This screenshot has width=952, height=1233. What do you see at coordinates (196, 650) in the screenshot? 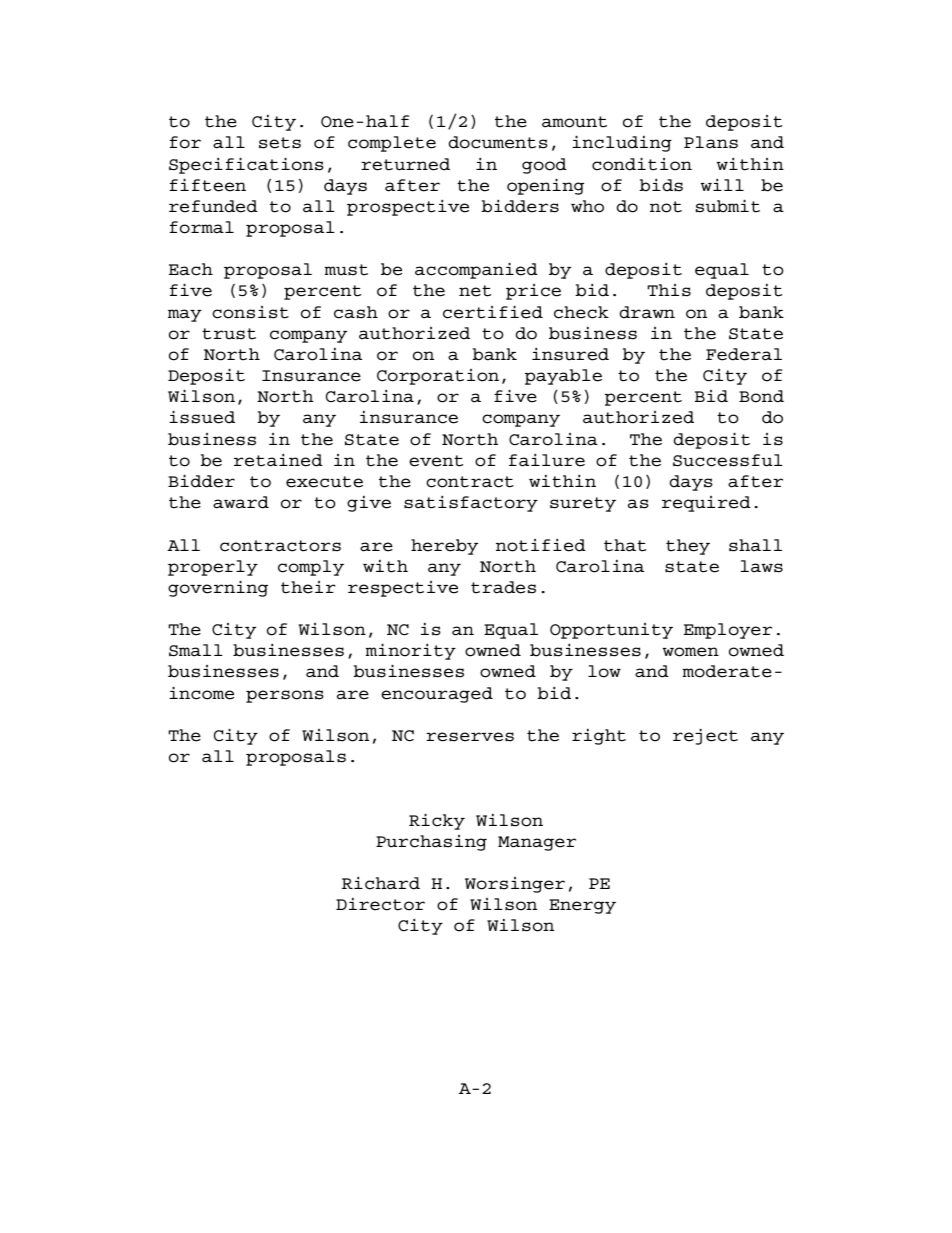
I see `Small` at bounding box center [196, 650].
